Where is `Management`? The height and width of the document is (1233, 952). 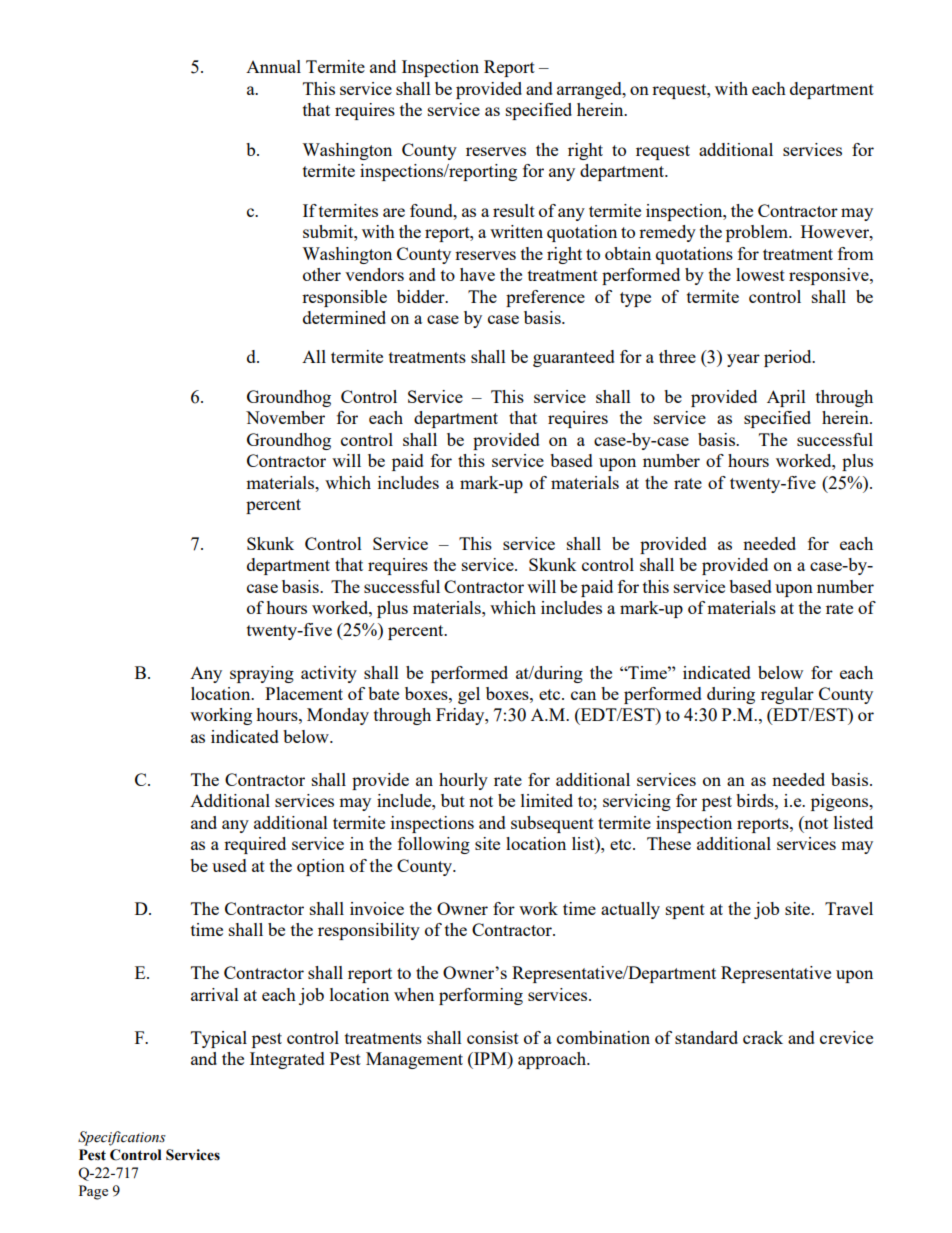 Management is located at coordinates (414, 1060).
